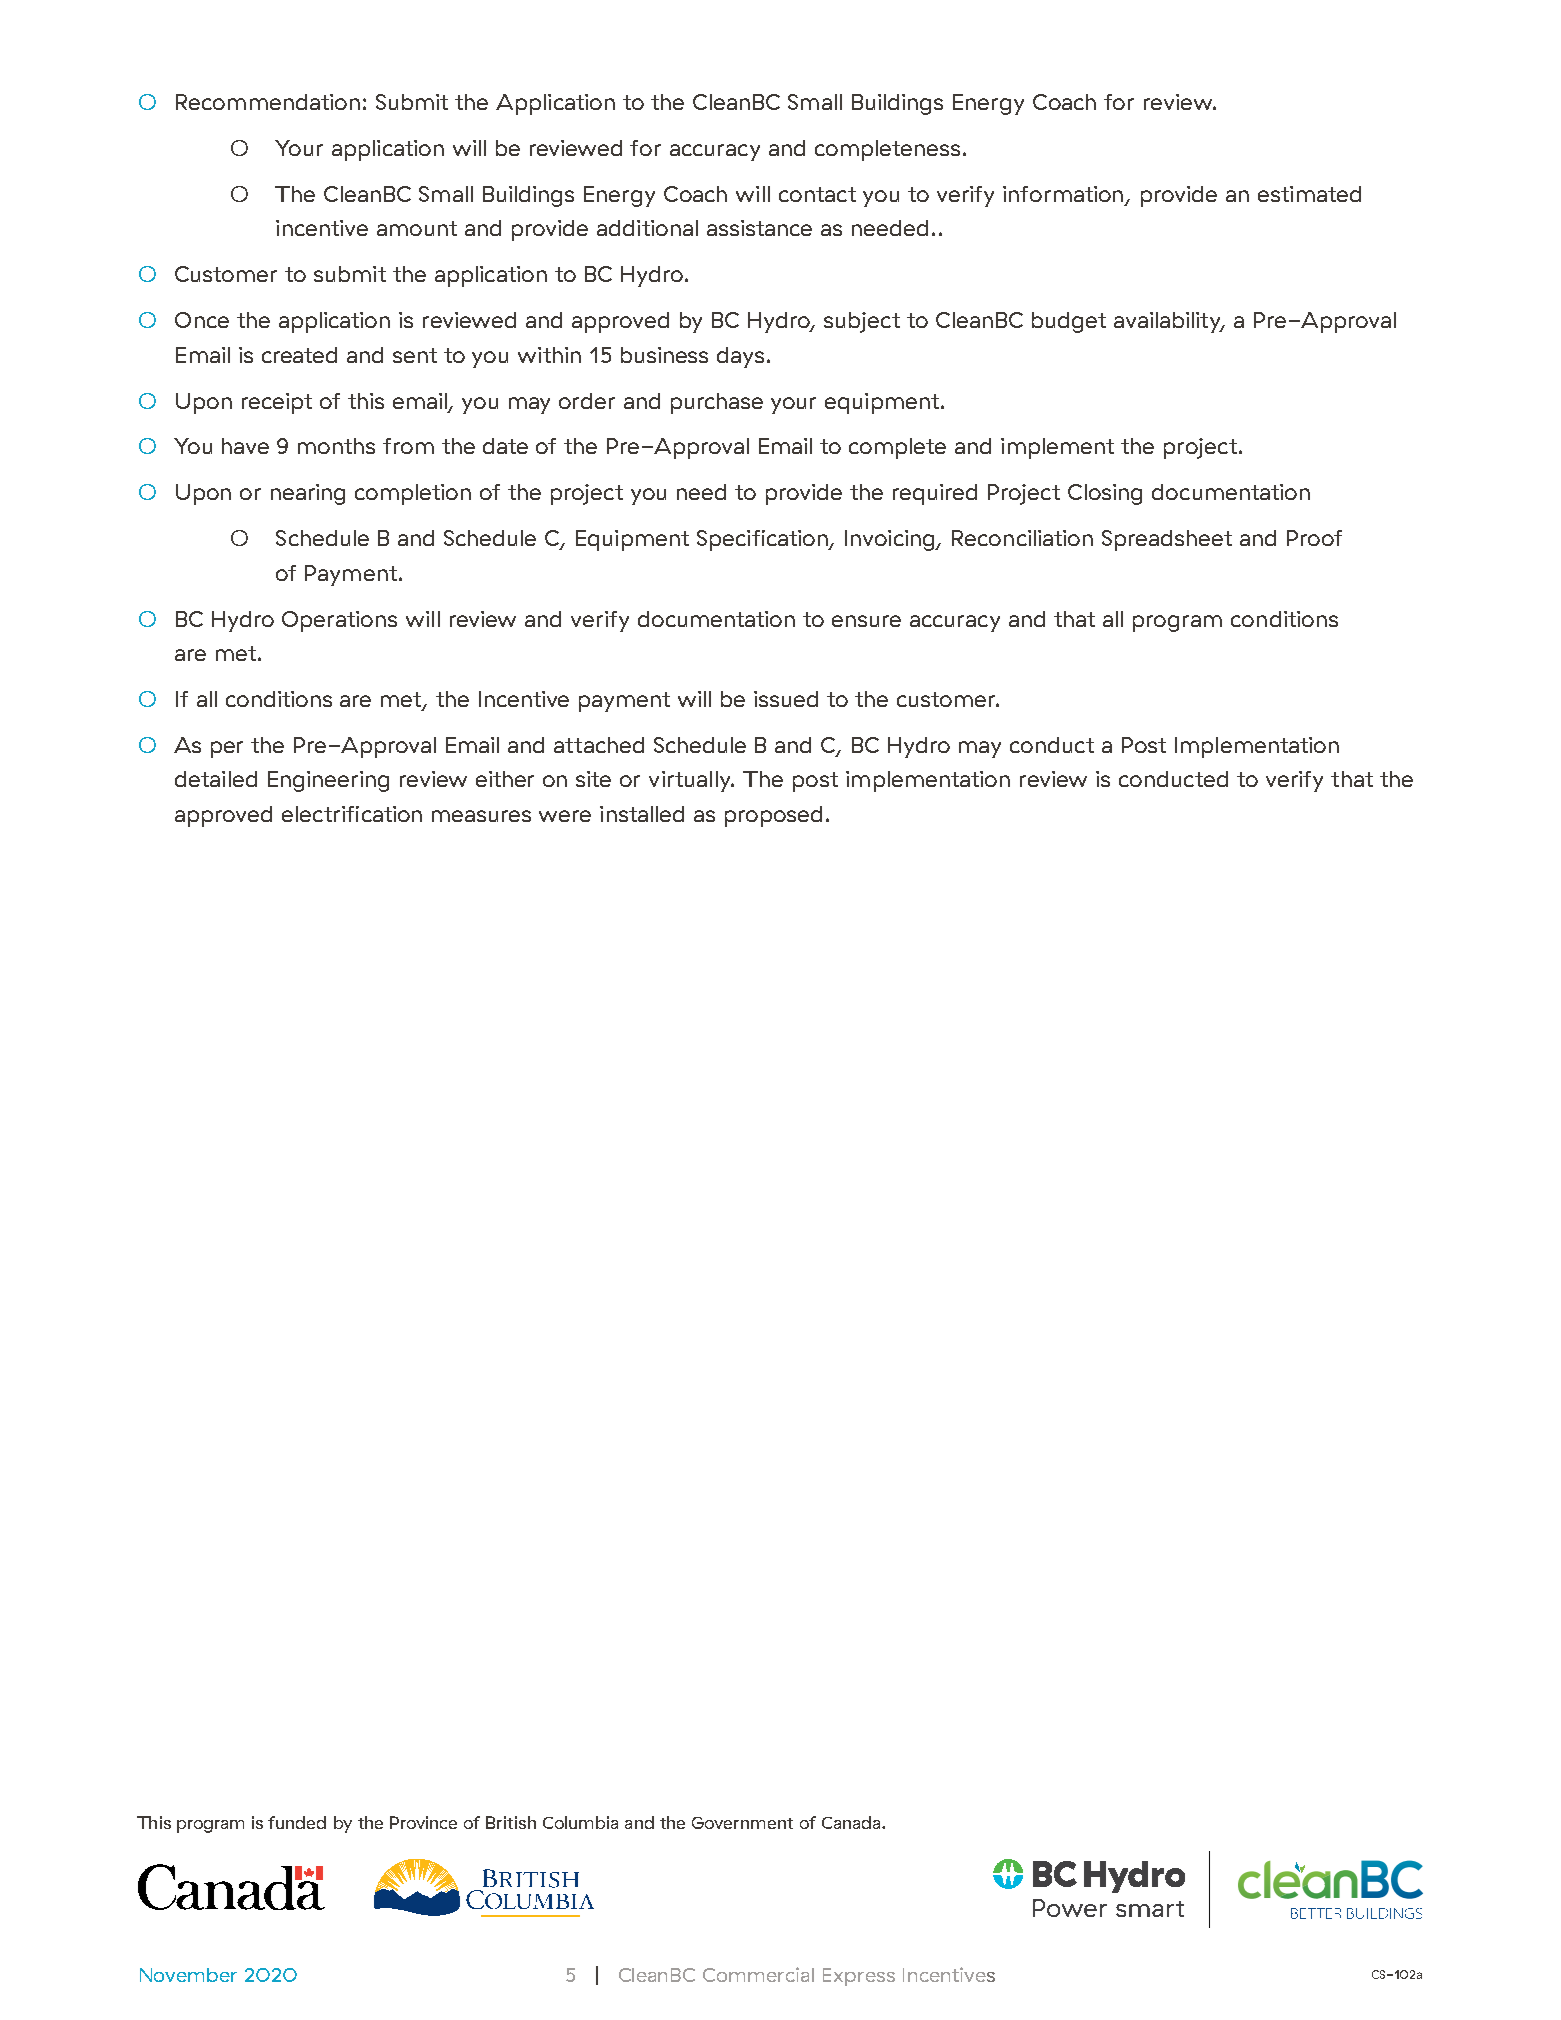 Image resolution: width=1561 pixels, height=2020 pixels. What do you see at coordinates (817, 194) in the page?
I see `contact` at bounding box center [817, 194].
